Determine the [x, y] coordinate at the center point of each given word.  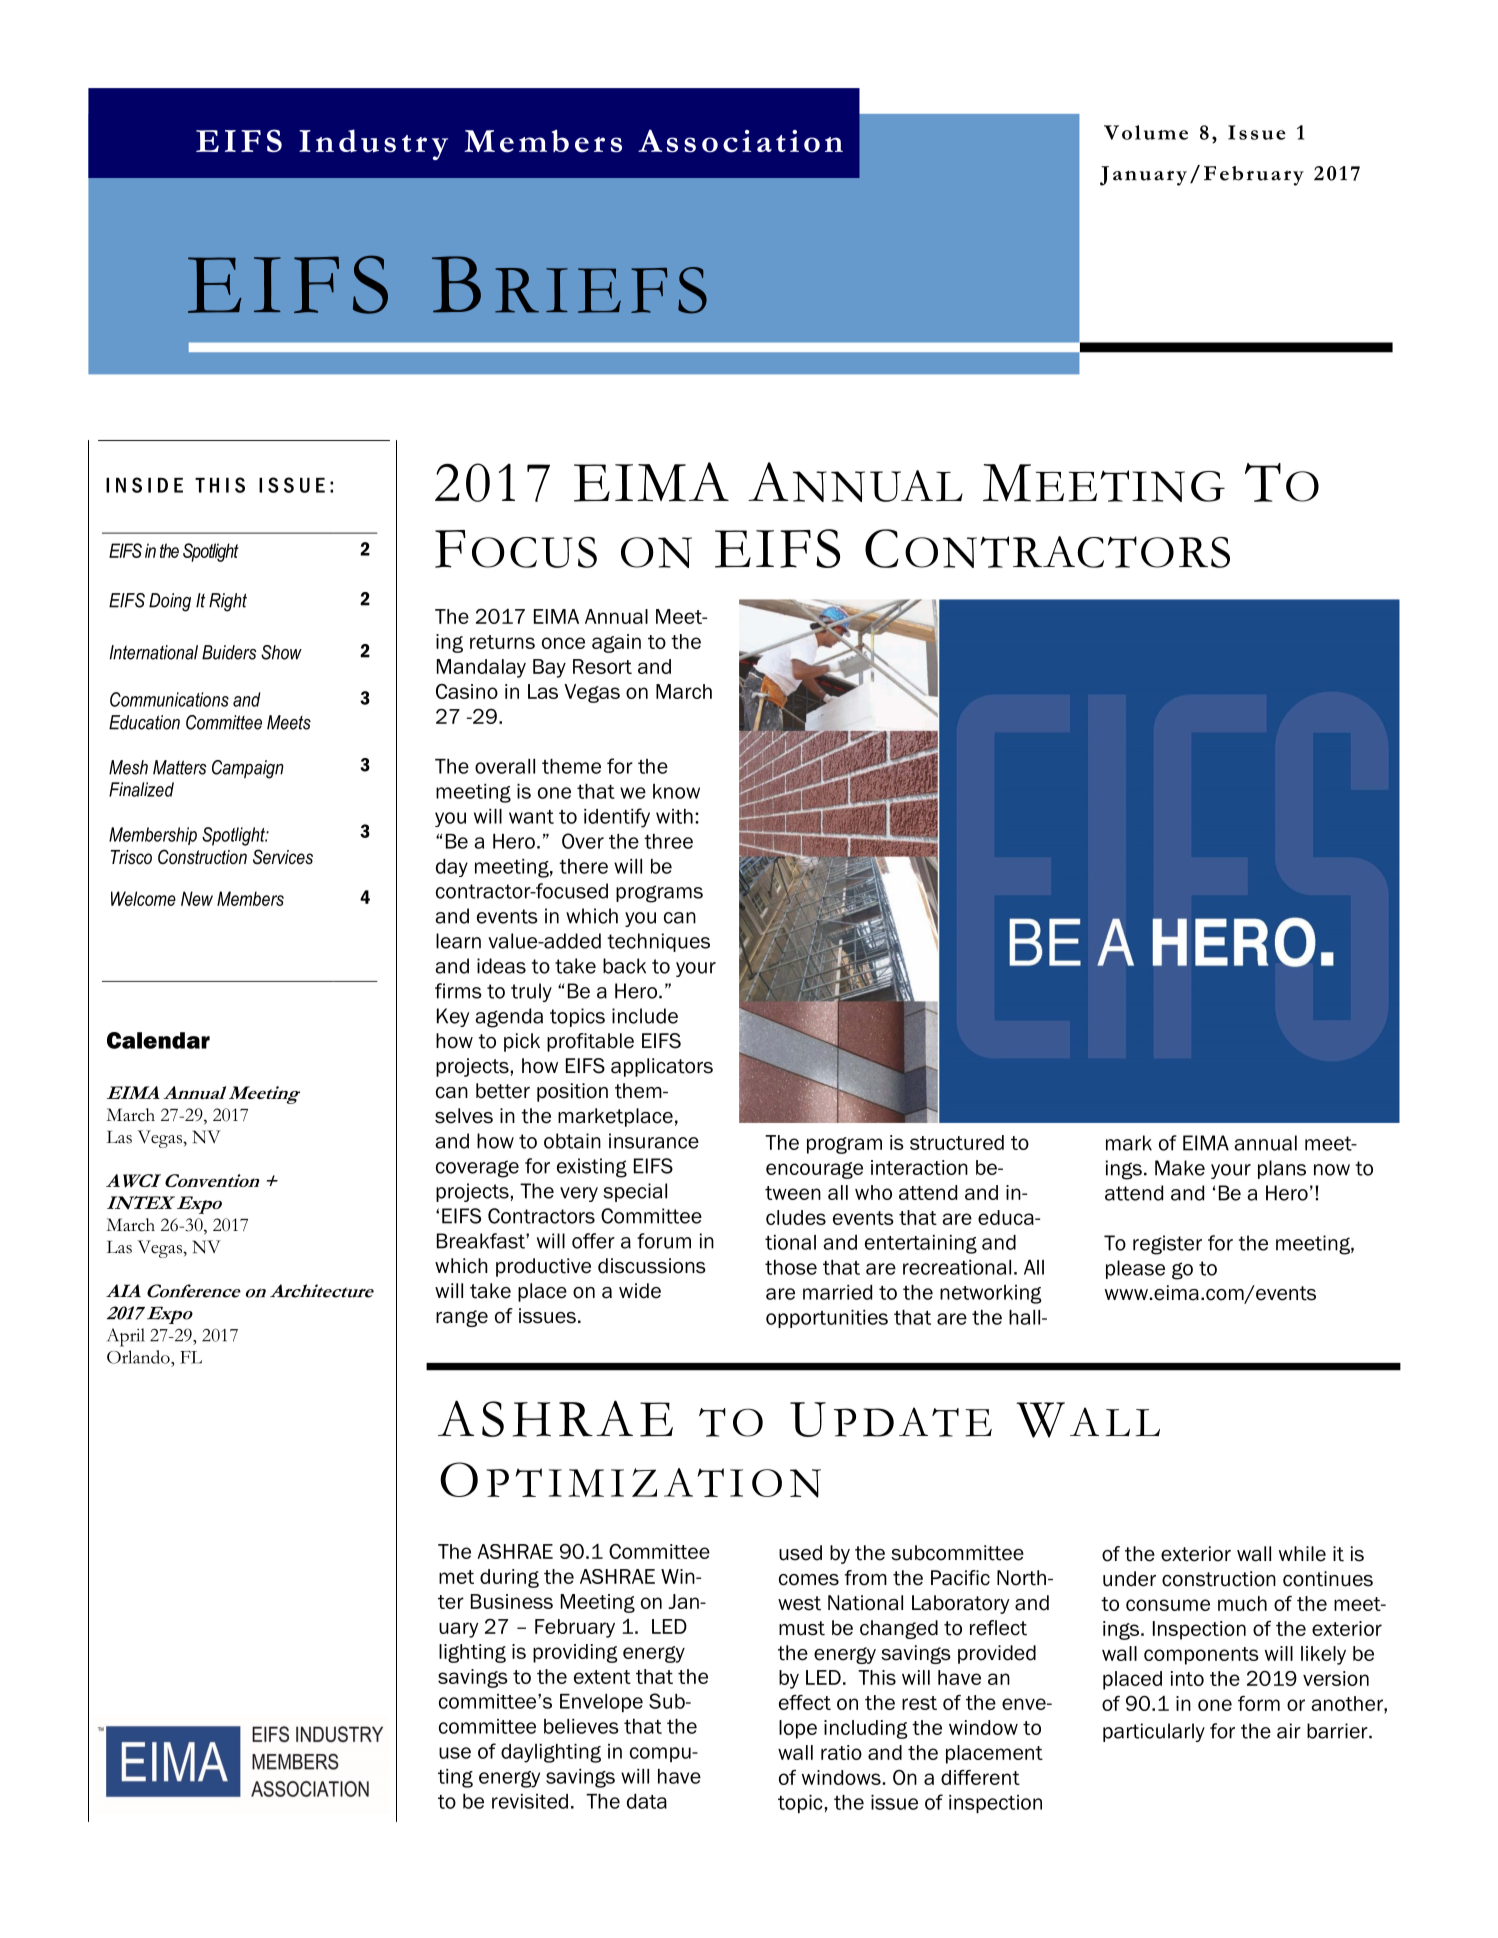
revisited [530, 1801]
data [647, 1801]
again [616, 643]
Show [281, 652]
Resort [602, 666]
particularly [1154, 1732]
